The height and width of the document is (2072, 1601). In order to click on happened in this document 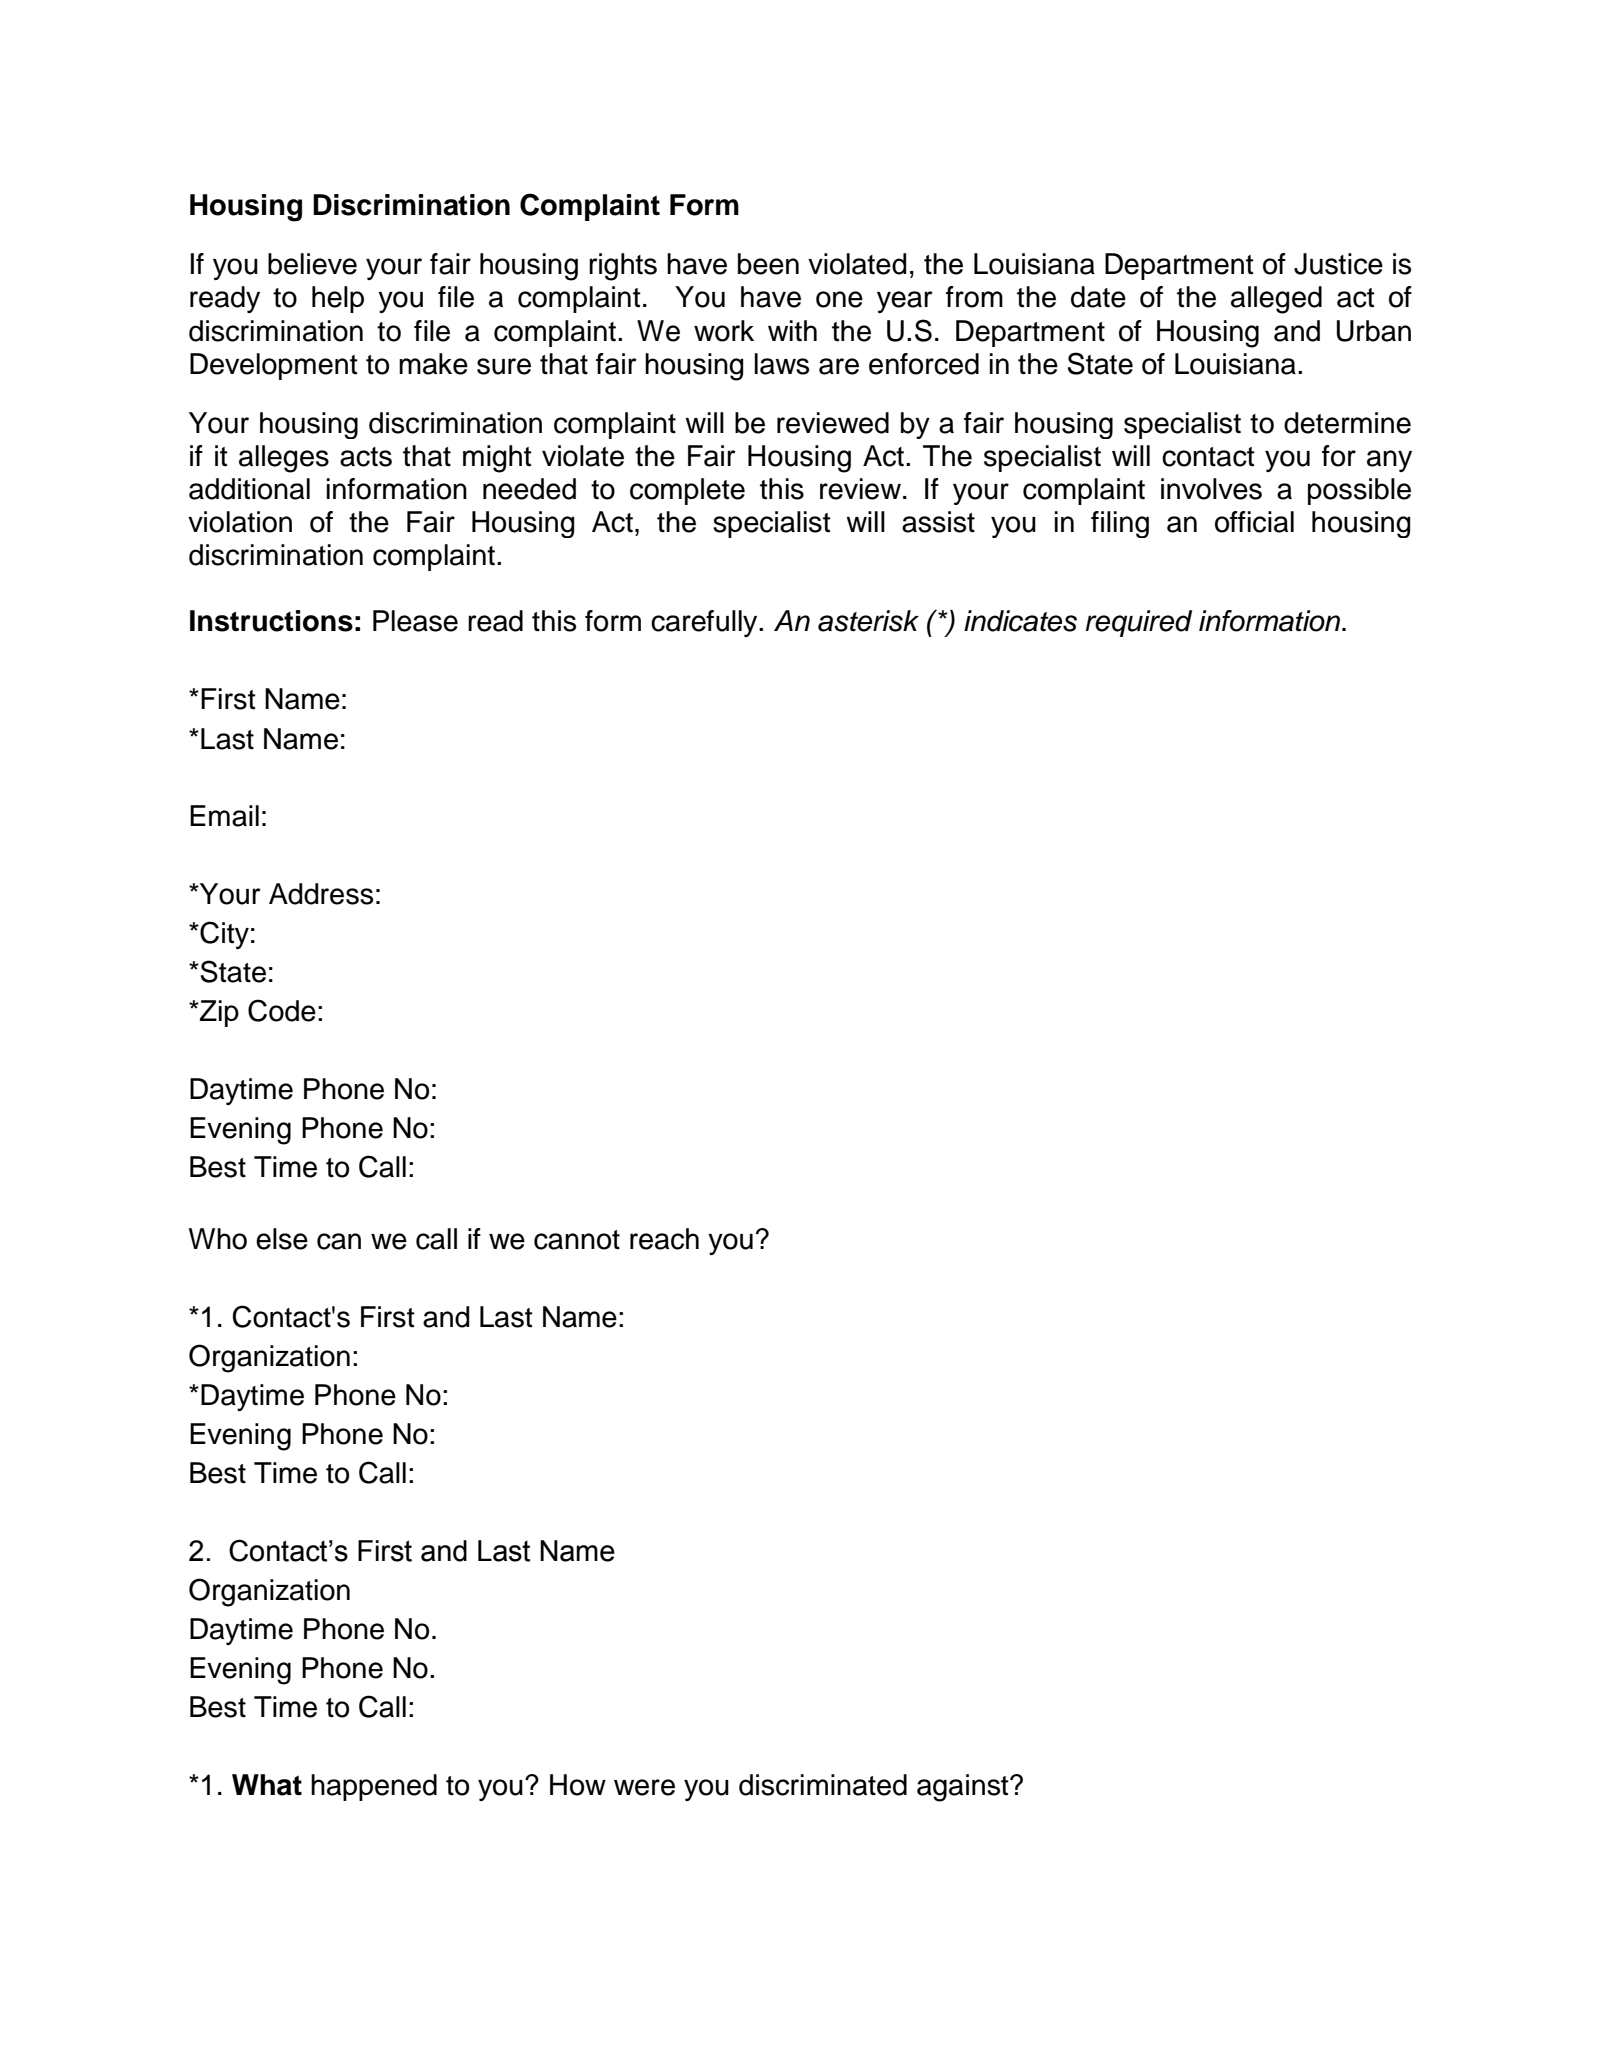, I will do `click(374, 1787)`.
